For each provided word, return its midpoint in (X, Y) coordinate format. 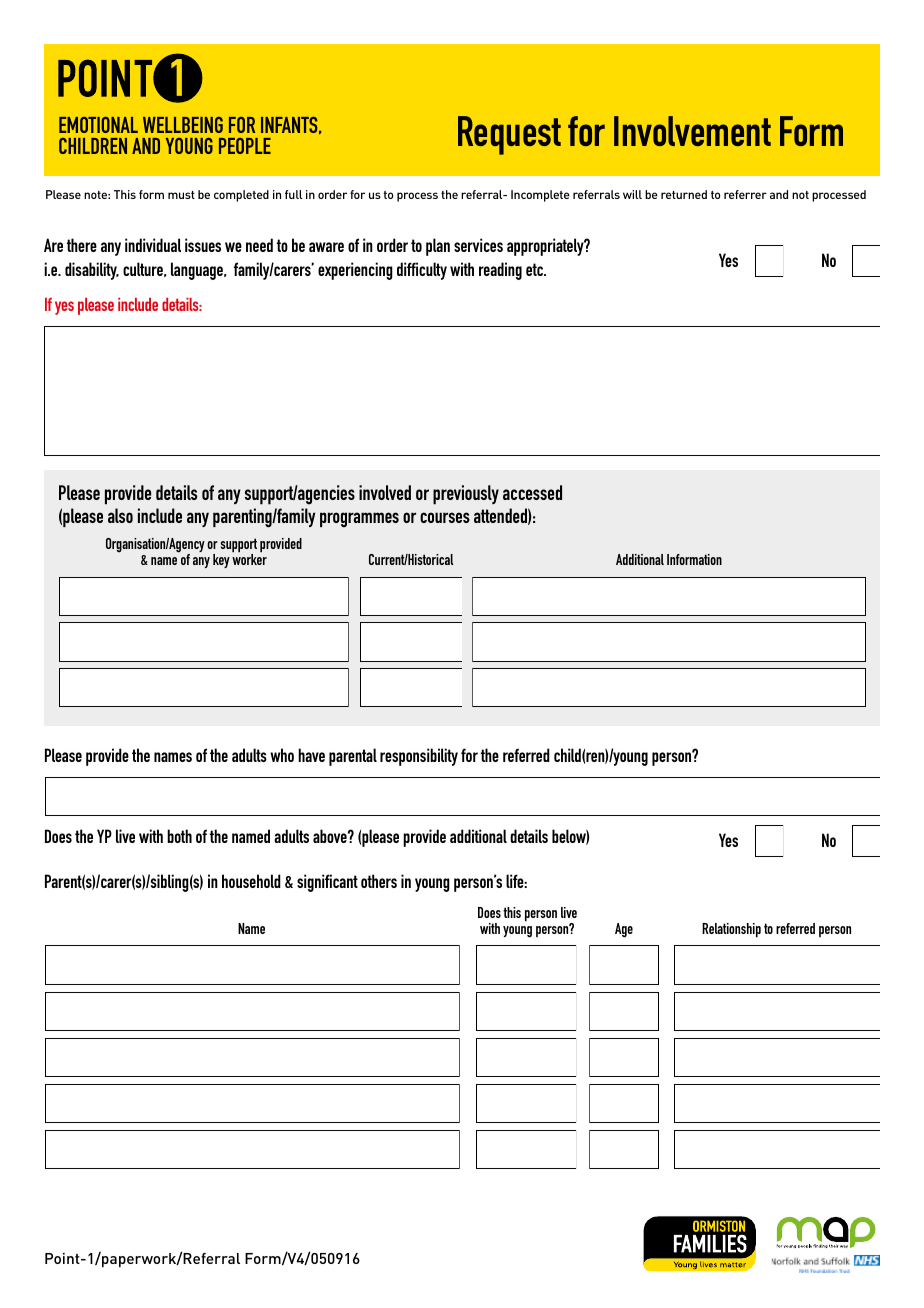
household (251, 881)
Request (509, 135)
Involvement (692, 131)
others (379, 881)
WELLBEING (183, 125)
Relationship (731, 930)
